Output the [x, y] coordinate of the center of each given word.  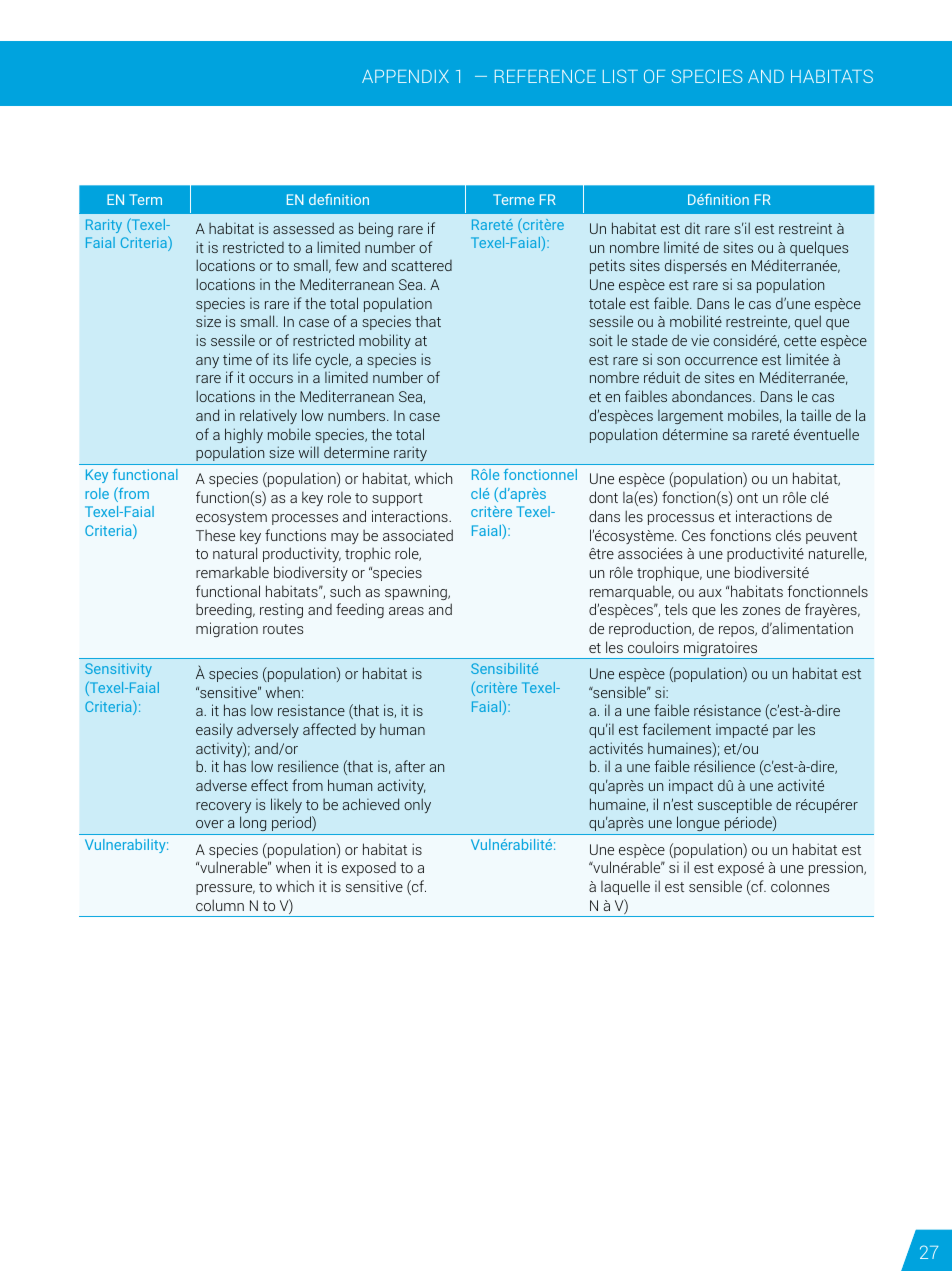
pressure [225, 889]
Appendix [405, 76]
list [620, 76]
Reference [545, 76]
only [417, 805]
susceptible [735, 805]
